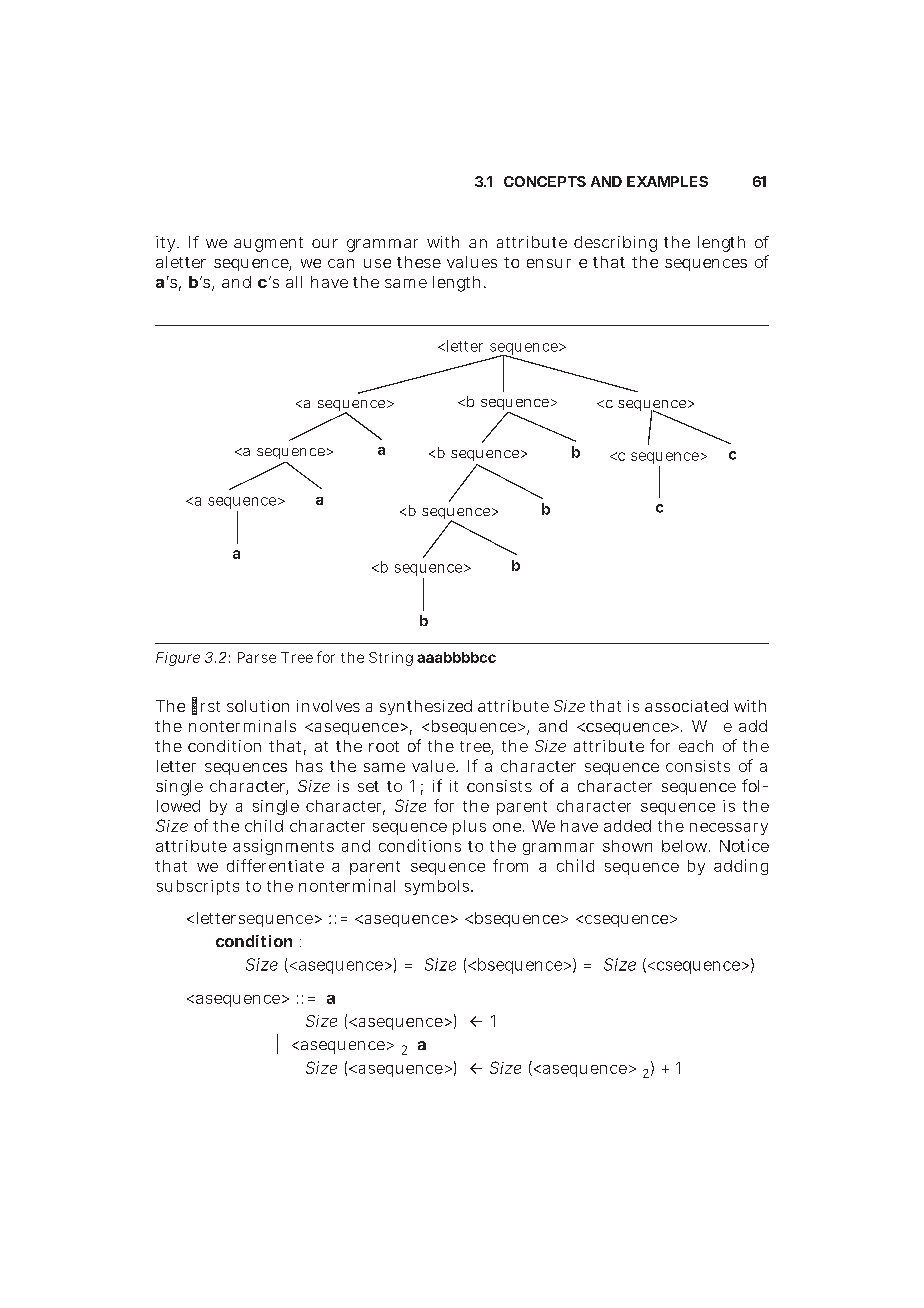  I want to click on Parse, so click(257, 657).
